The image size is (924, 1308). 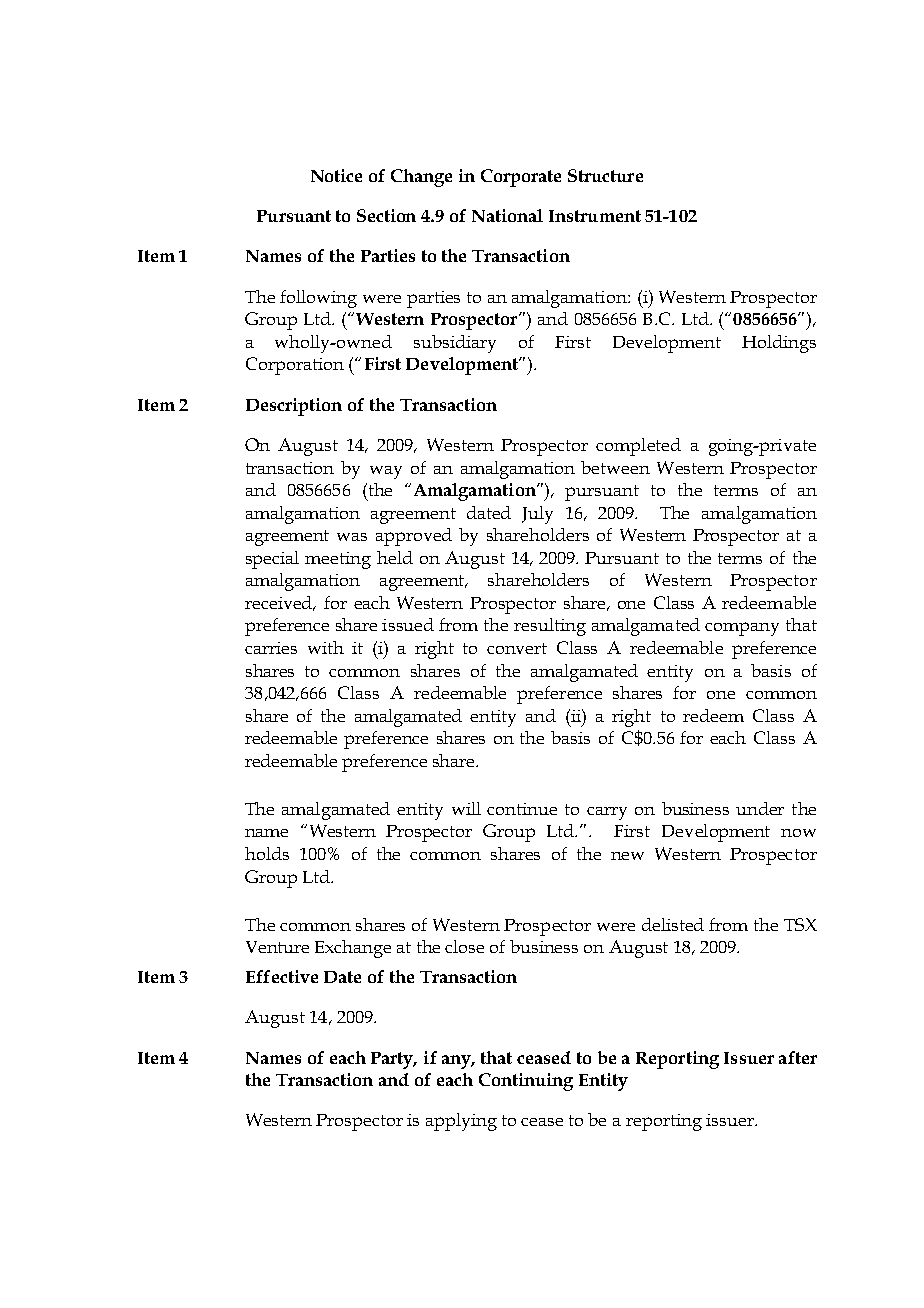 What do you see at coordinates (760, 808) in the screenshot?
I see `under` at bounding box center [760, 808].
